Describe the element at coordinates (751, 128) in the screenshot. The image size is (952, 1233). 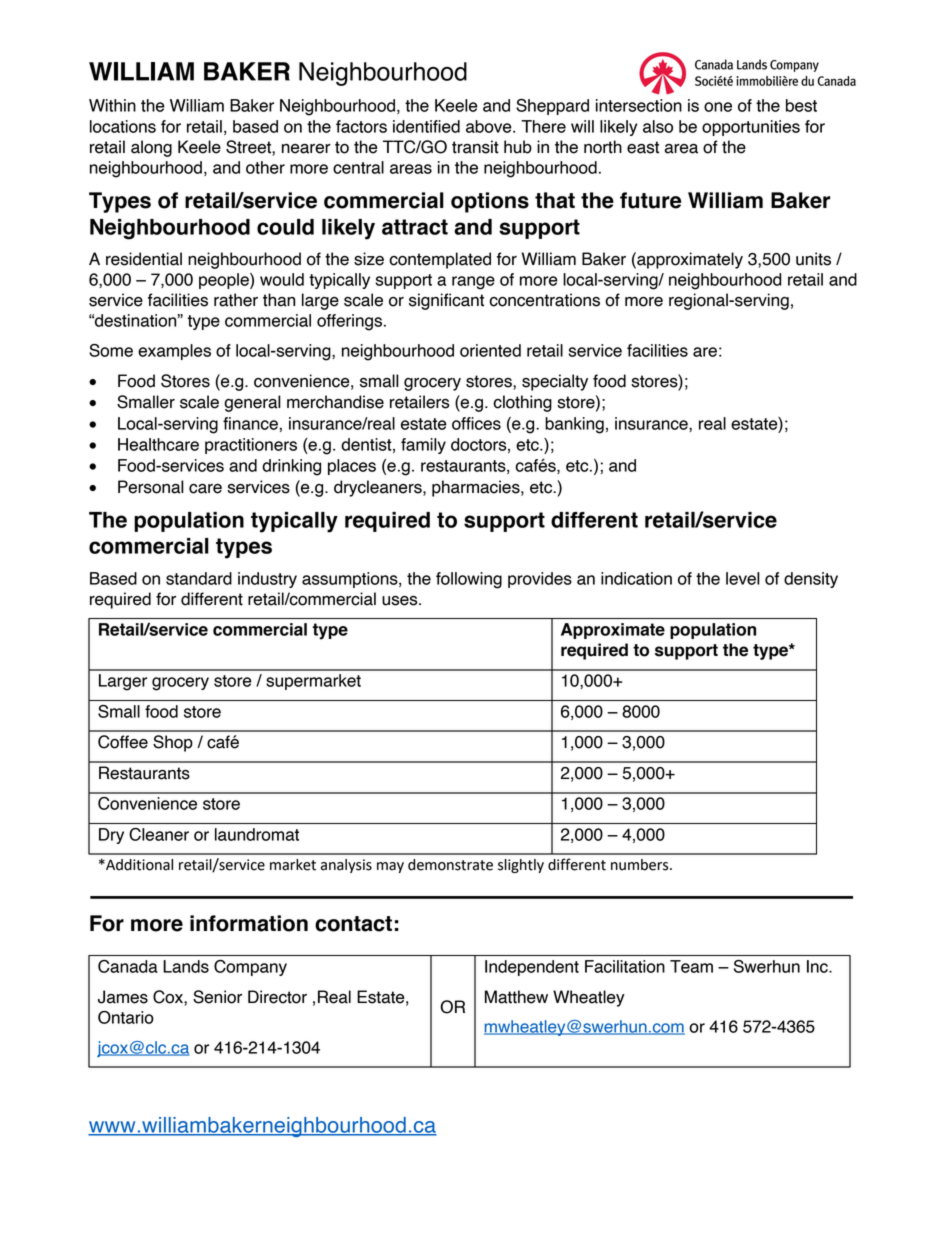
I see `opportunities` at that location.
